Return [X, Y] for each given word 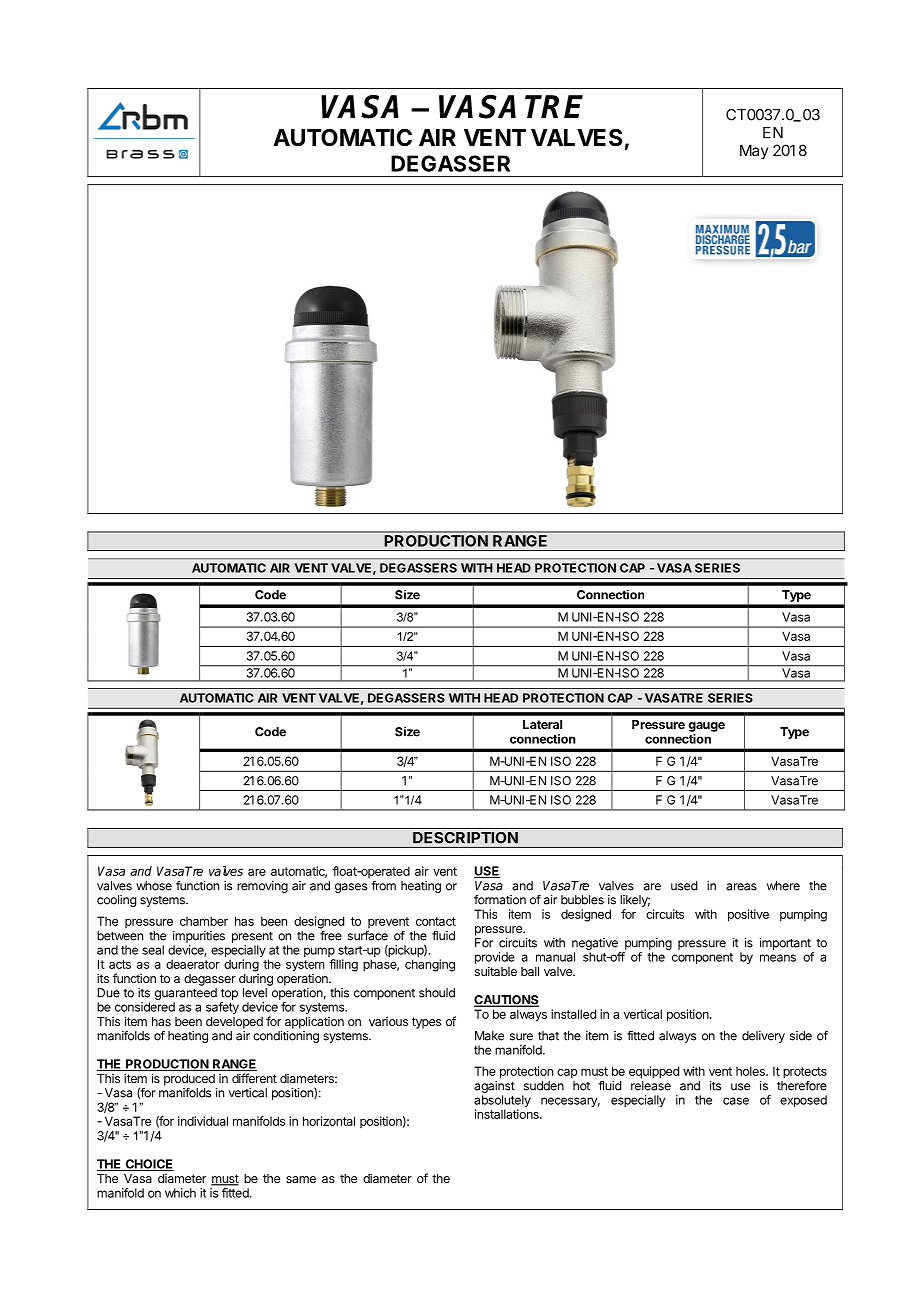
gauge [706, 727]
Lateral [542, 724]
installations [508, 1114]
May [754, 151]
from [383, 886]
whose [154, 886]
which [180, 1193]
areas [741, 887]
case [736, 1101]
